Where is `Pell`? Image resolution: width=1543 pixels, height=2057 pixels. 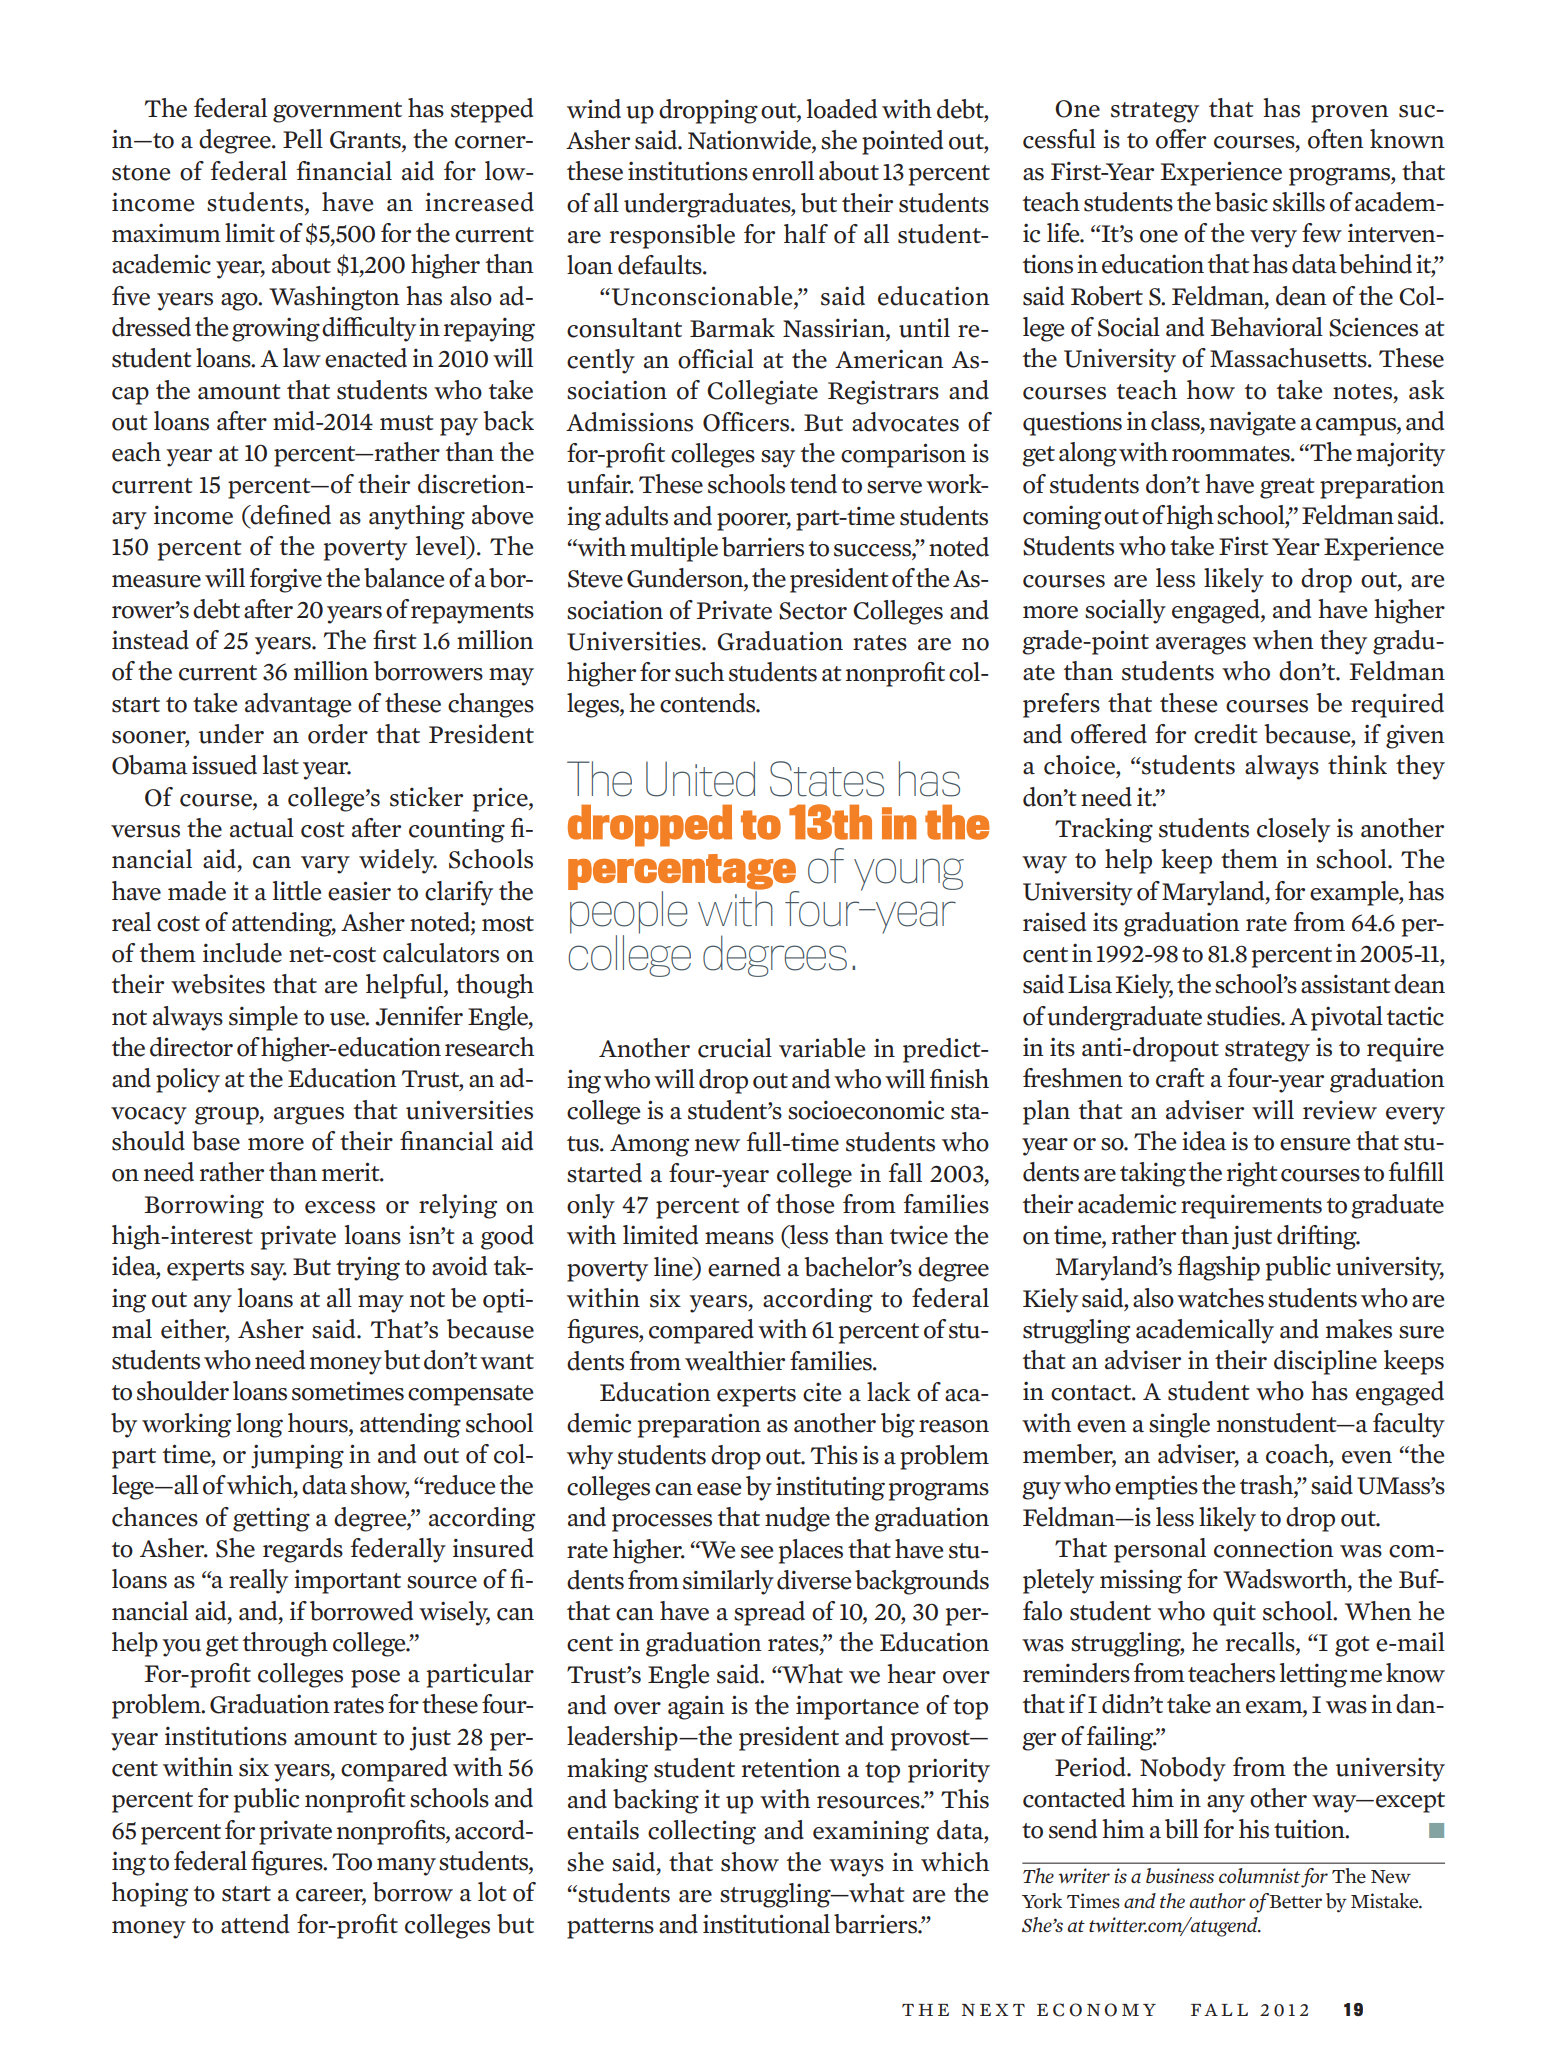 Pell is located at coordinates (303, 139).
